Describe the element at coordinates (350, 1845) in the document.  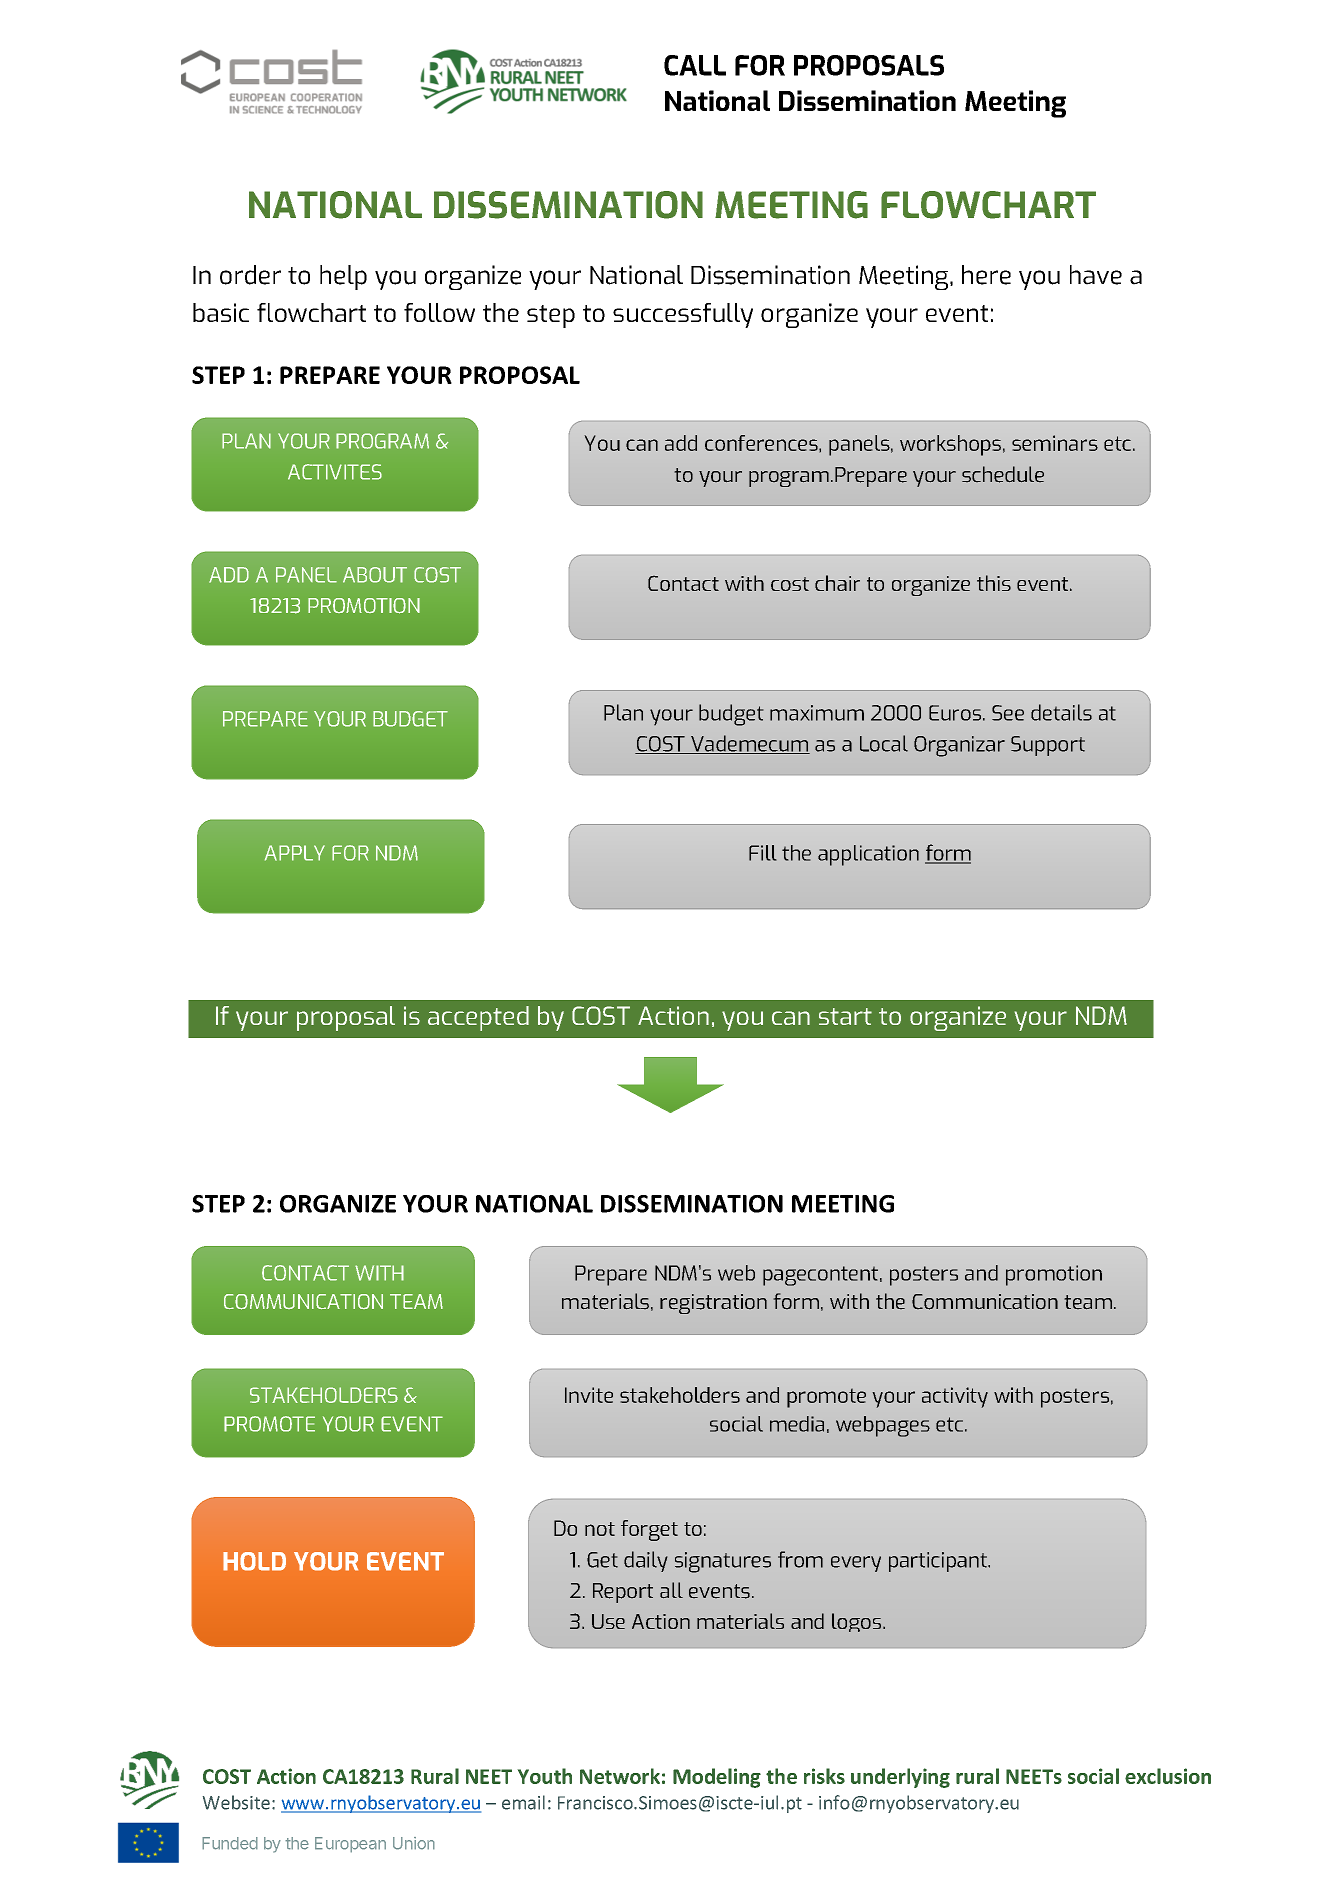
I see `European` at that location.
